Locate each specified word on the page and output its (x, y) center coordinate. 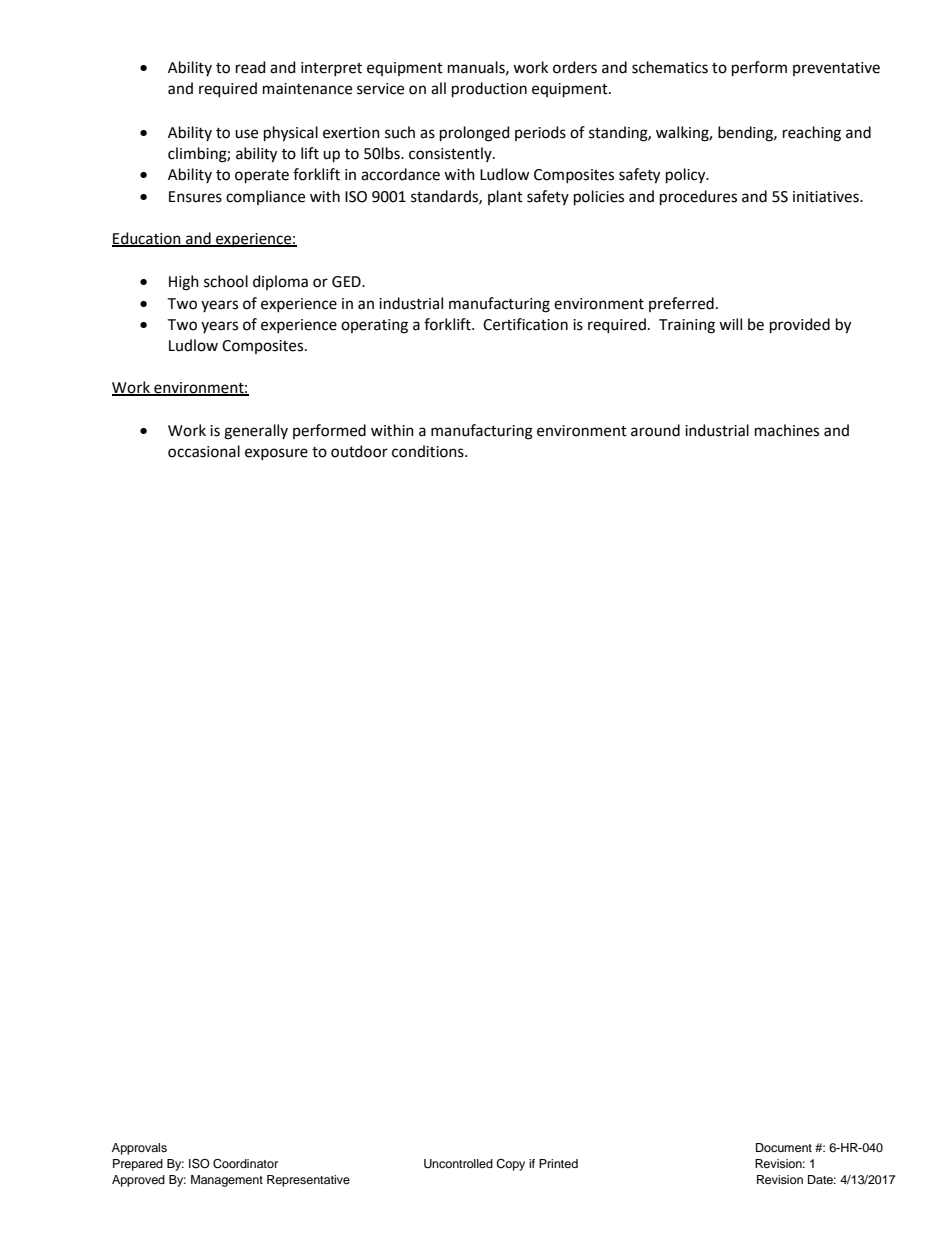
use (246, 134)
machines (787, 430)
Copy (510, 1165)
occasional (204, 451)
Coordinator (245, 1164)
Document (784, 1147)
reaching (812, 134)
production (489, 89)
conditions (429, 451)
